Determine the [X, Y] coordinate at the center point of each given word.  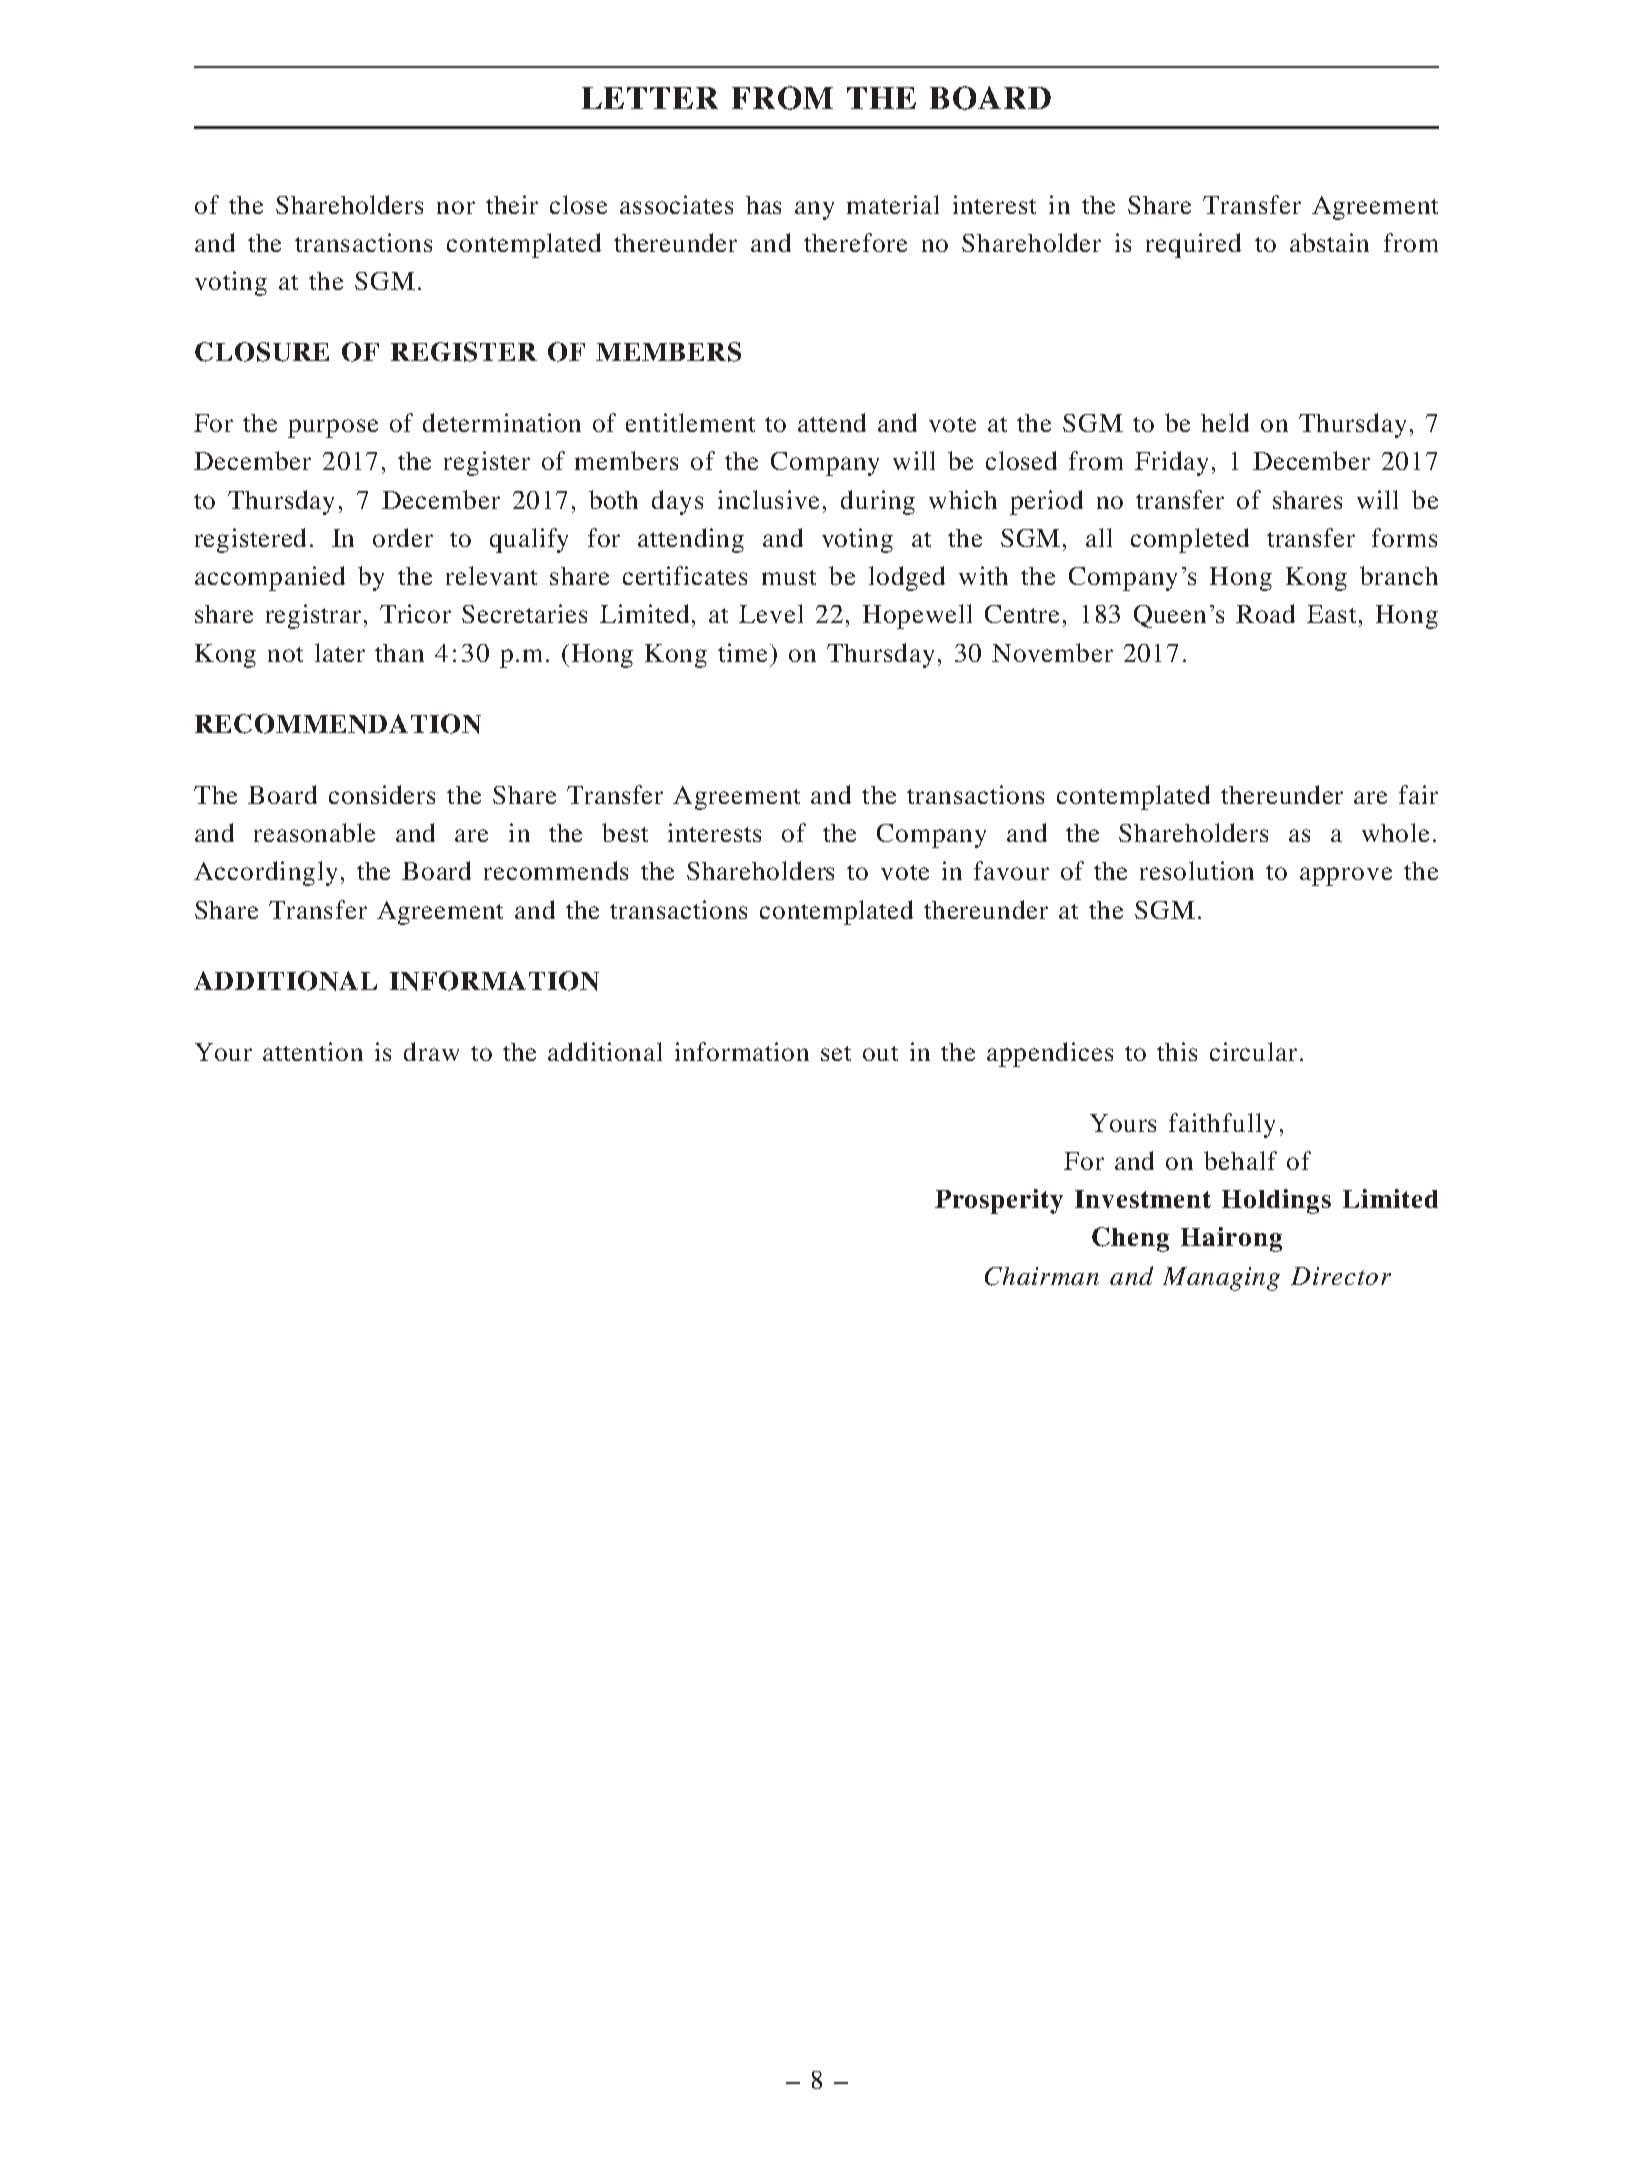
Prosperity [999, 1201]
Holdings [1276, 1201]
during [878, 502]
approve [1346, 876]
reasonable [314, 832]
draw [431, 1051]
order [403, 537]
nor [456, 207]
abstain [1329, 242]
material [893, 204]
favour [1011, 870]
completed [1190, 540]
